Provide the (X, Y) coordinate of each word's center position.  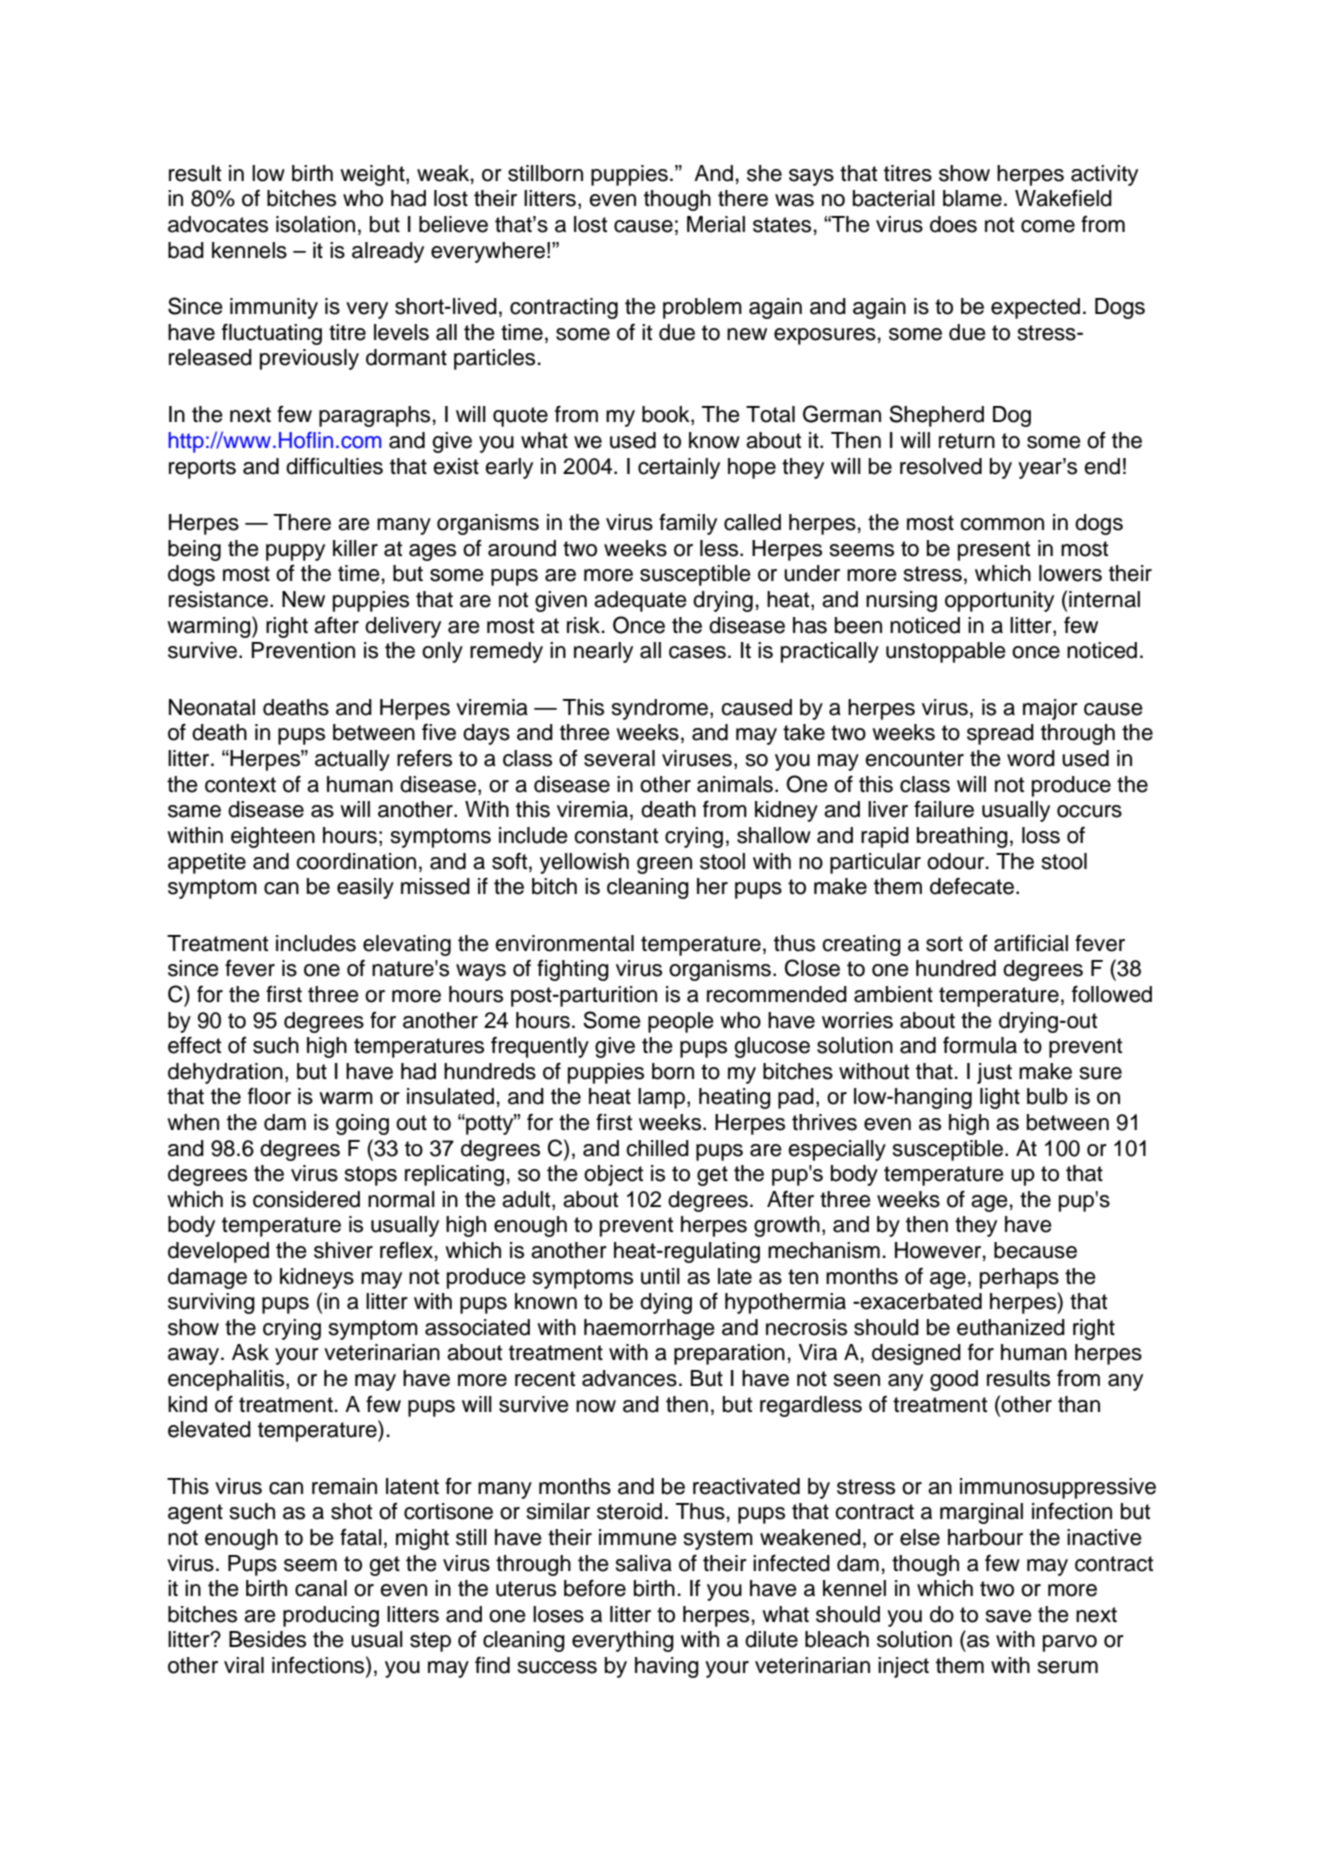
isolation (315, 224)
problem (702, 308)
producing (331, 1616)
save (1009, 1616)
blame (972, 198)
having (667, 1667)
